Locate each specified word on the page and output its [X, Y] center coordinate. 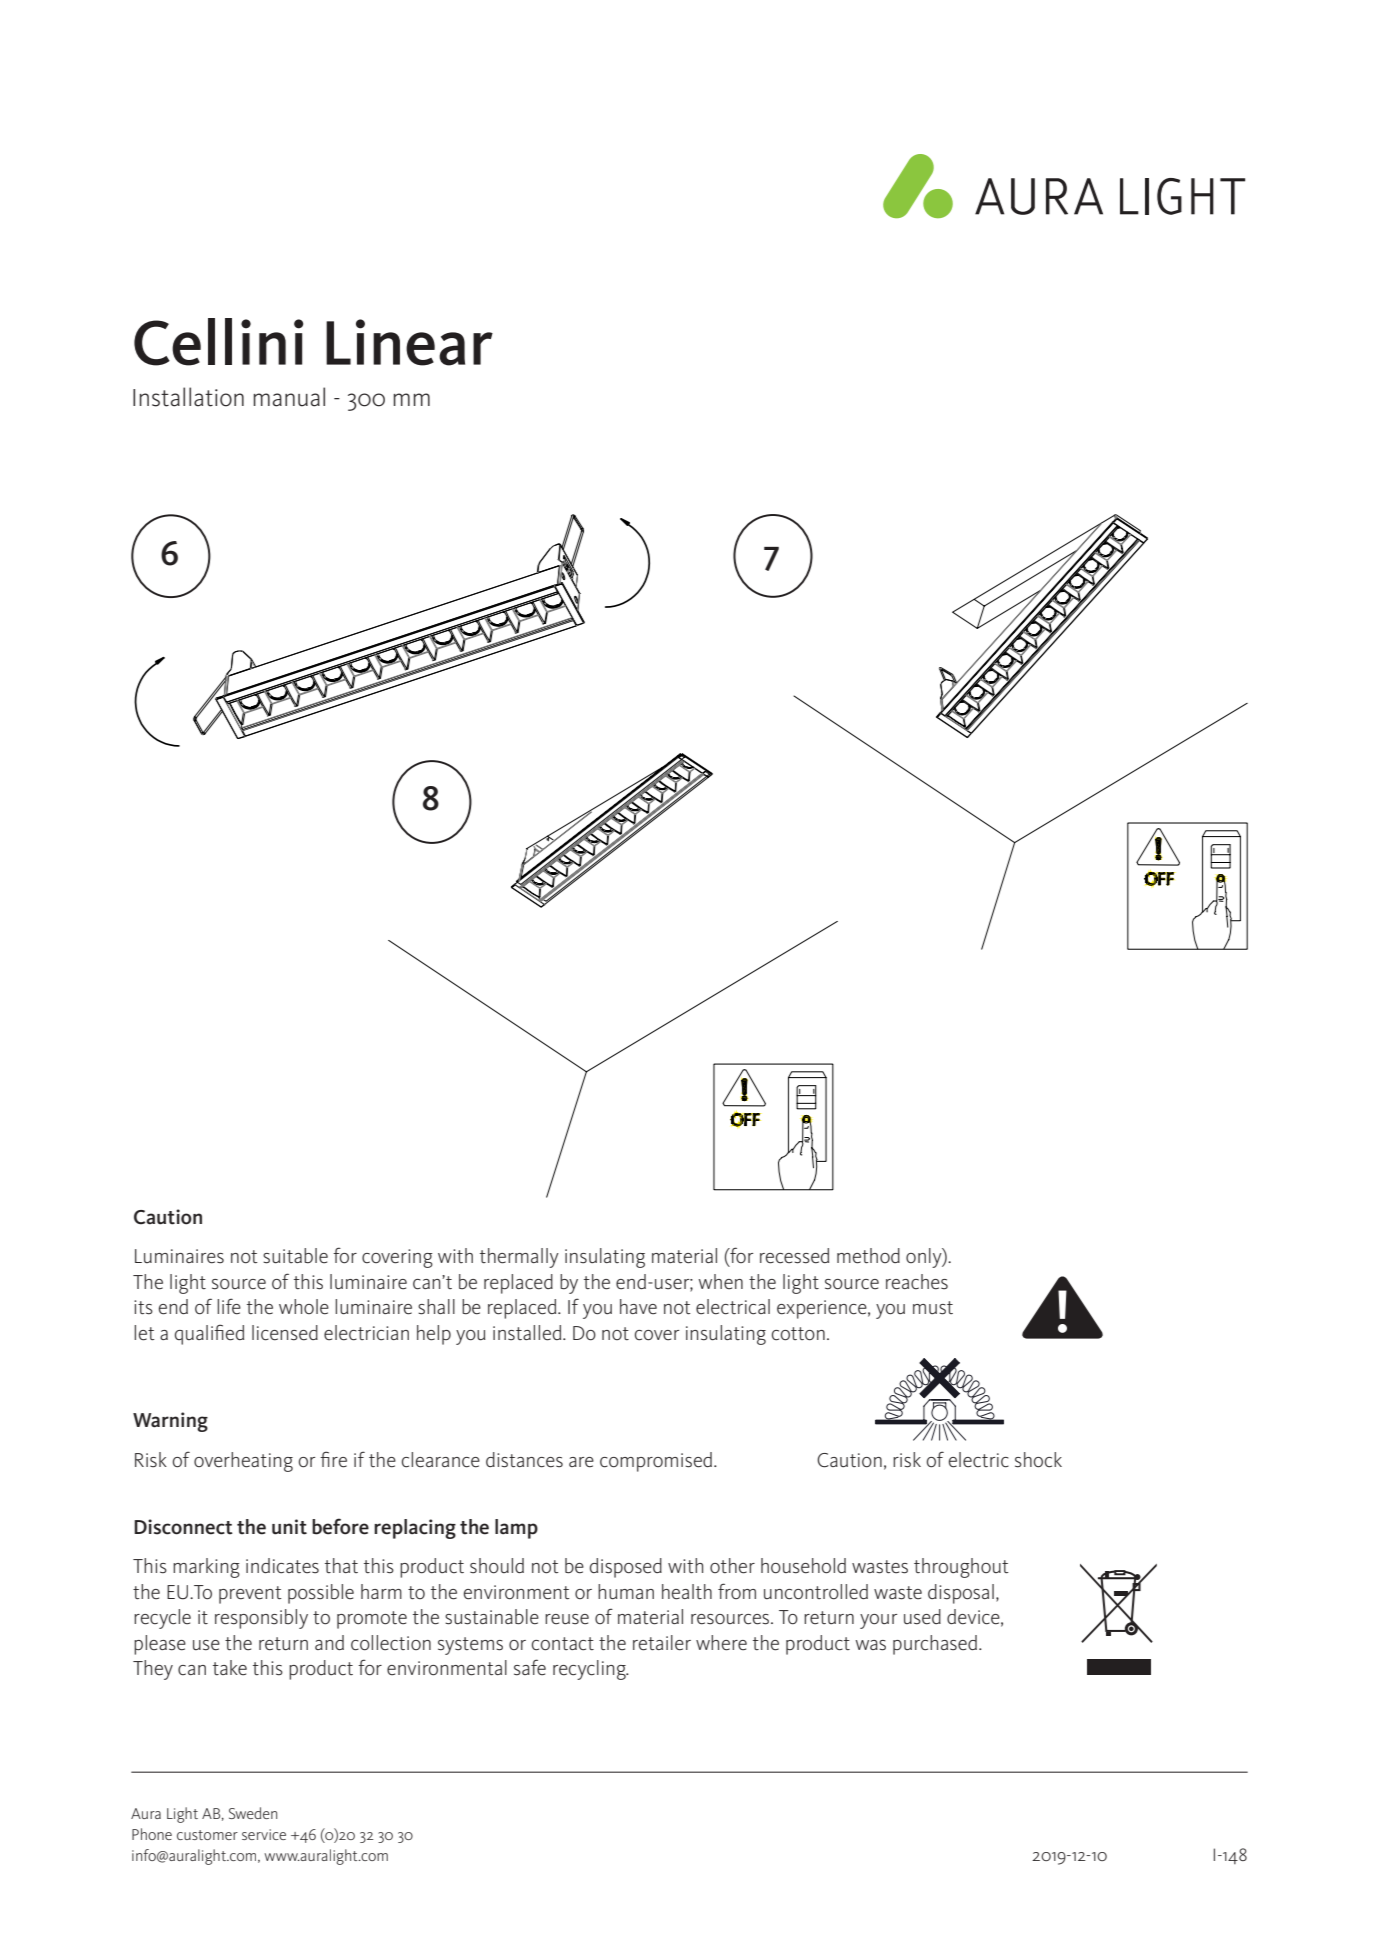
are [581, 1462]
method [868, 1256]
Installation [188, 397]
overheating [243, 1462]
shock [1038, 1460]
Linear [409, 342]
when [720, 1282]
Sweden [253, 1813]
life [229, 1306]
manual [289, 397]
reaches [917, 1282]
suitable [295, 1256]
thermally [519, 1258]
